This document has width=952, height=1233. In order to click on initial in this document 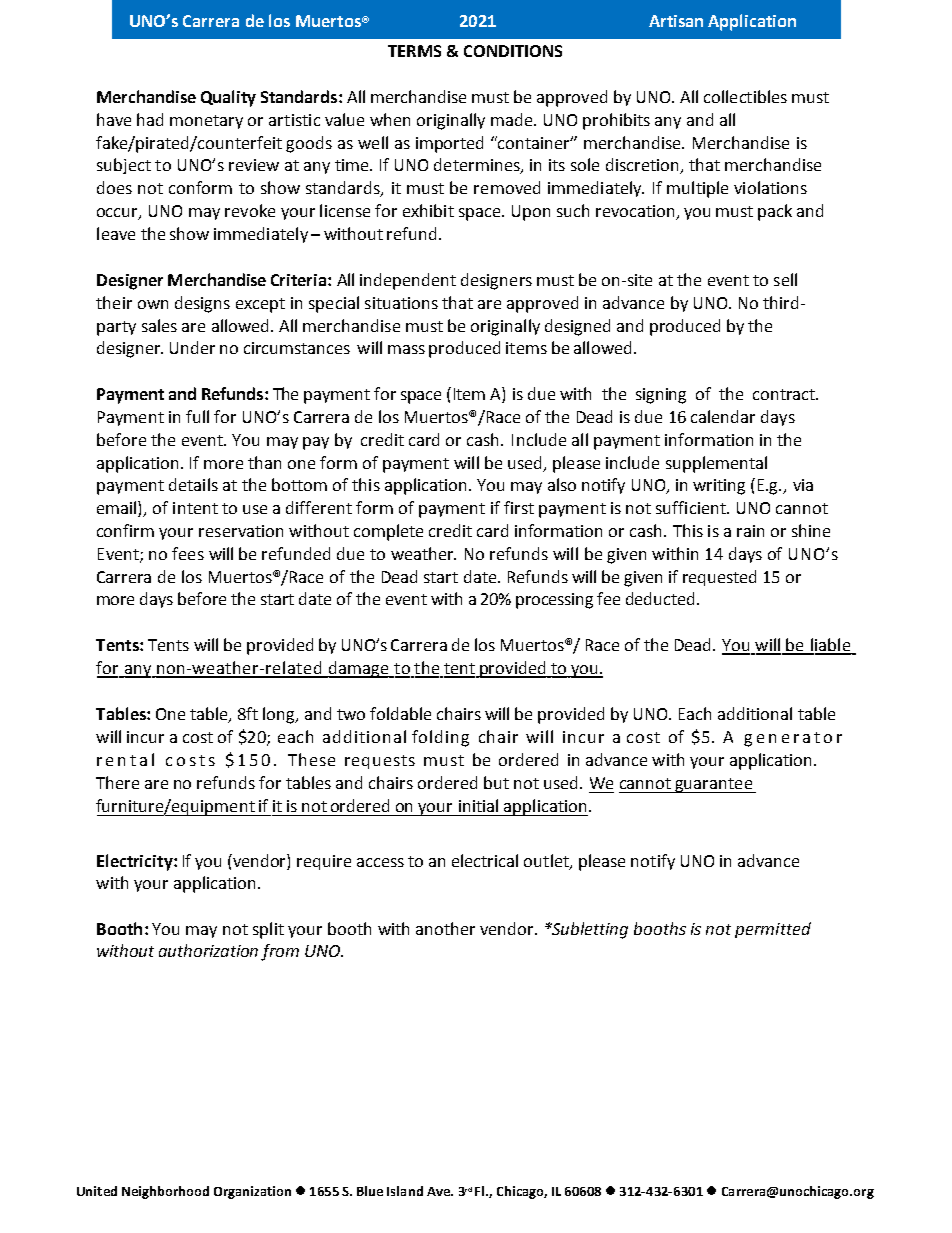, I will do `click(478, 805)`.
